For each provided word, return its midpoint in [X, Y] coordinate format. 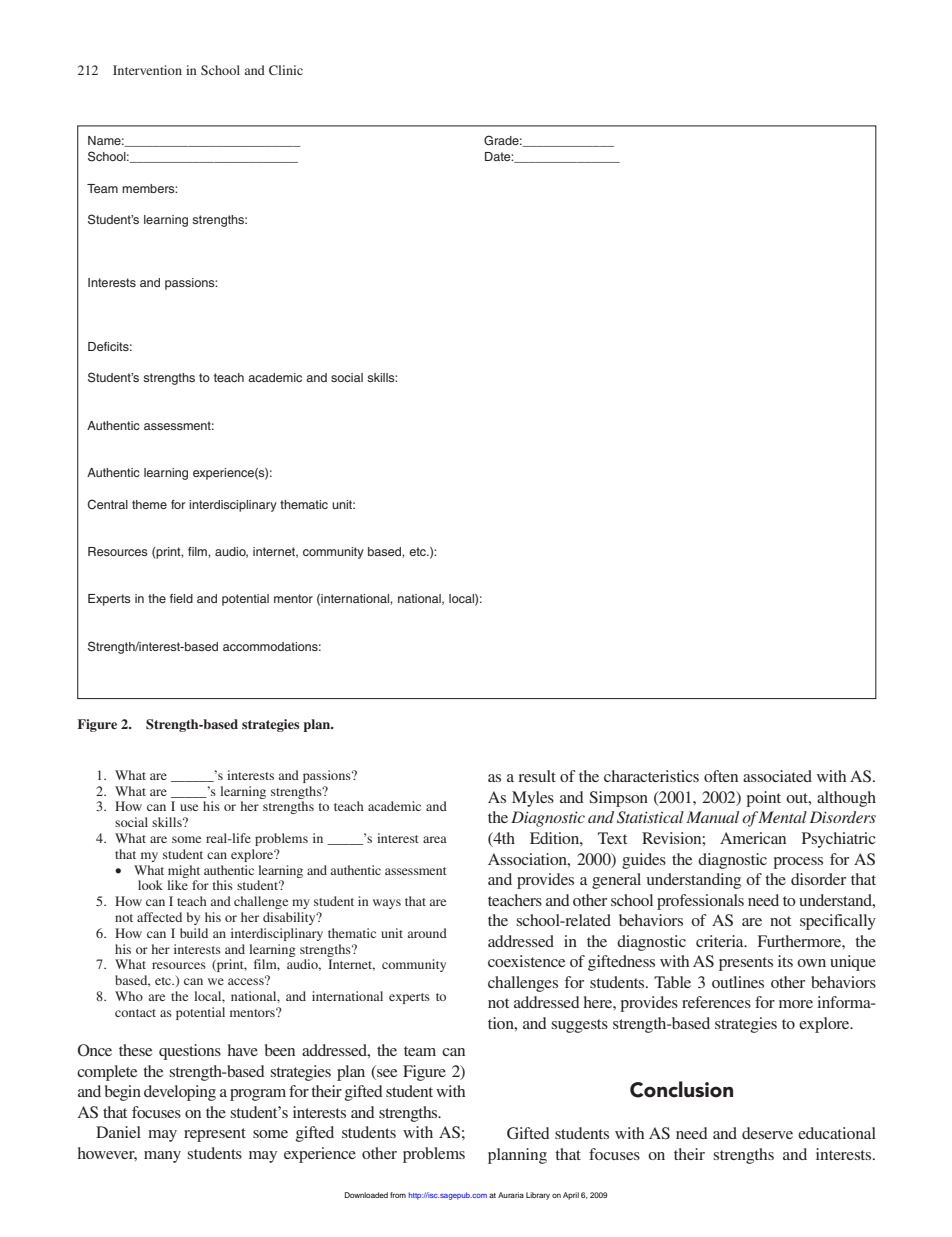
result [537, 776]
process [798, 863]
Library [538, 1196]
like [177, 885]
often [721, 776]
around [427, 933]
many [162, 1157]
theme [149, 504]
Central [108, 504]
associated [777, 776]
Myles [533, 799]
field [181, 598]
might [184, 871]
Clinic [286, 70]
